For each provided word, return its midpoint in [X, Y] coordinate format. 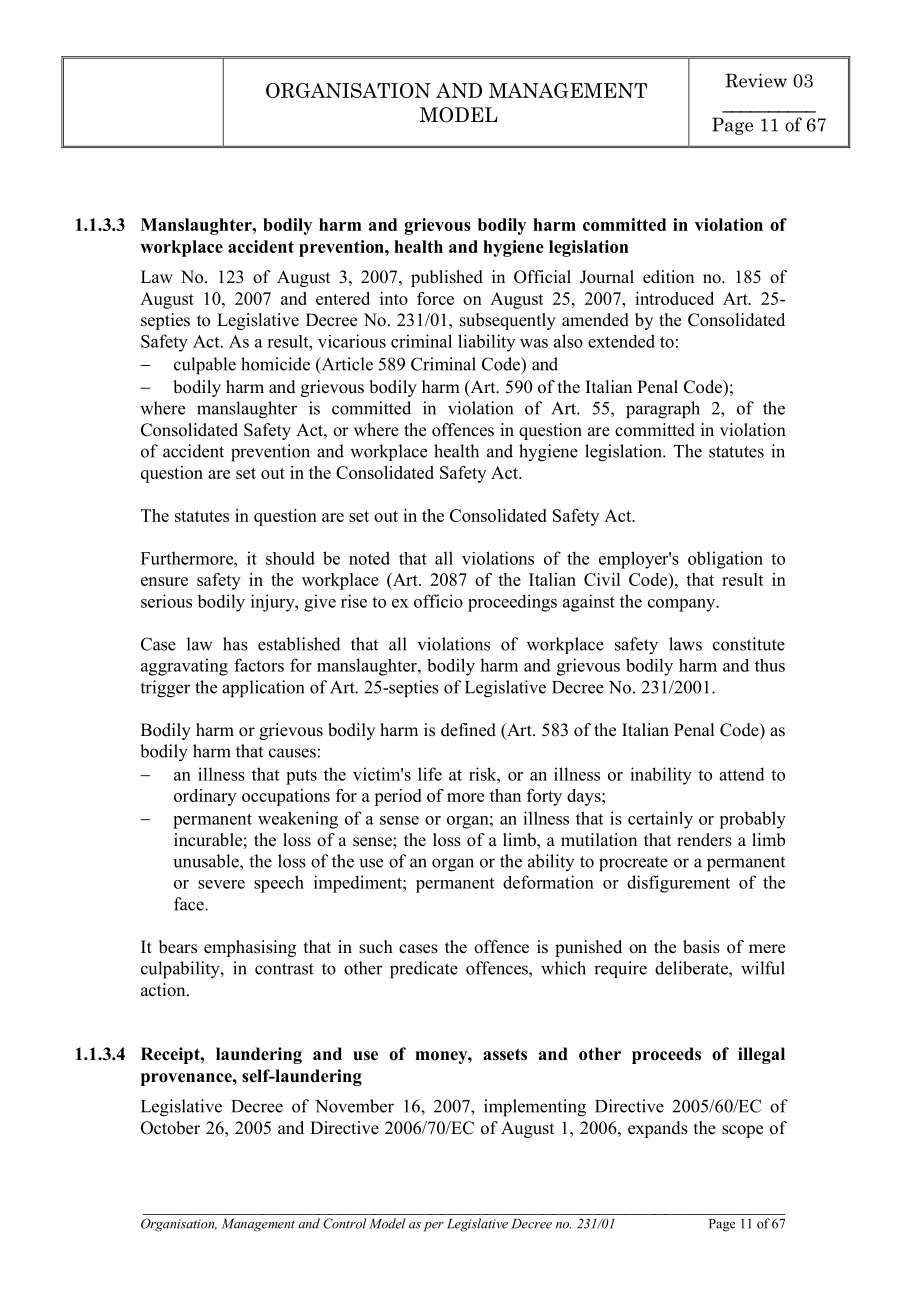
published [447, 278]
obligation [725, 560]
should [290, 558]
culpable [205, 366]
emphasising [250, 948]
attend [742, 774]
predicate [424, 970]
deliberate [692, 968]
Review [756, 80]
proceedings [512, 603]
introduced [674, 298]
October [170, 1128]
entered [343, 298]
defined [468, 730]
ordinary [205, 797]
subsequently [508, 321]
